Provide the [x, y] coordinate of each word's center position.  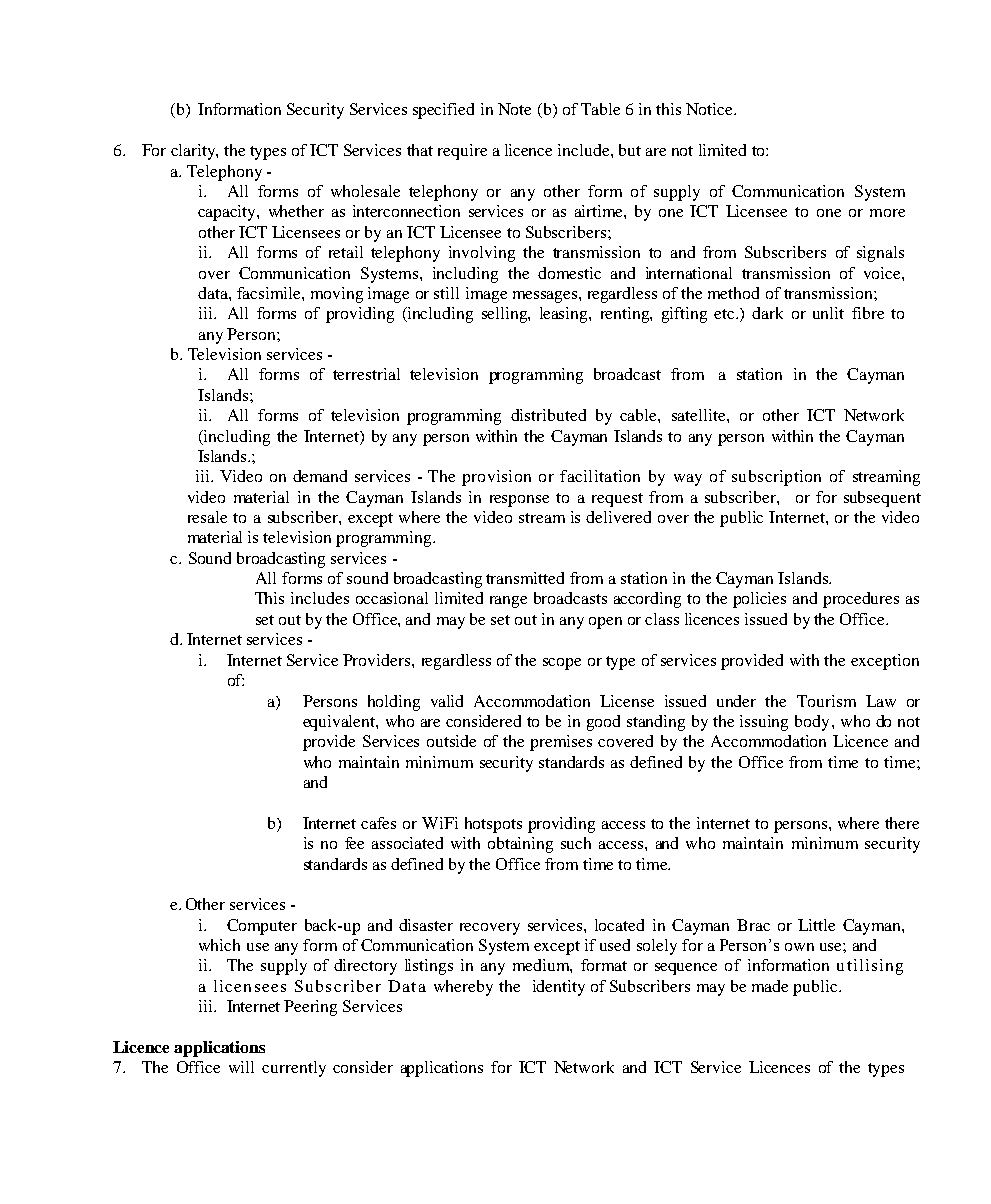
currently [294, 1069]
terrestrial [366, 374]
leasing [565, 315]
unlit [828, 313]
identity [559, 988]
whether [296, 211]
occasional [392, 598]
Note [514, 109]
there [902, 823]
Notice [710, 109]
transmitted [525, 578]
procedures [861, 600]
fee [354, 843]
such [576, 843]
